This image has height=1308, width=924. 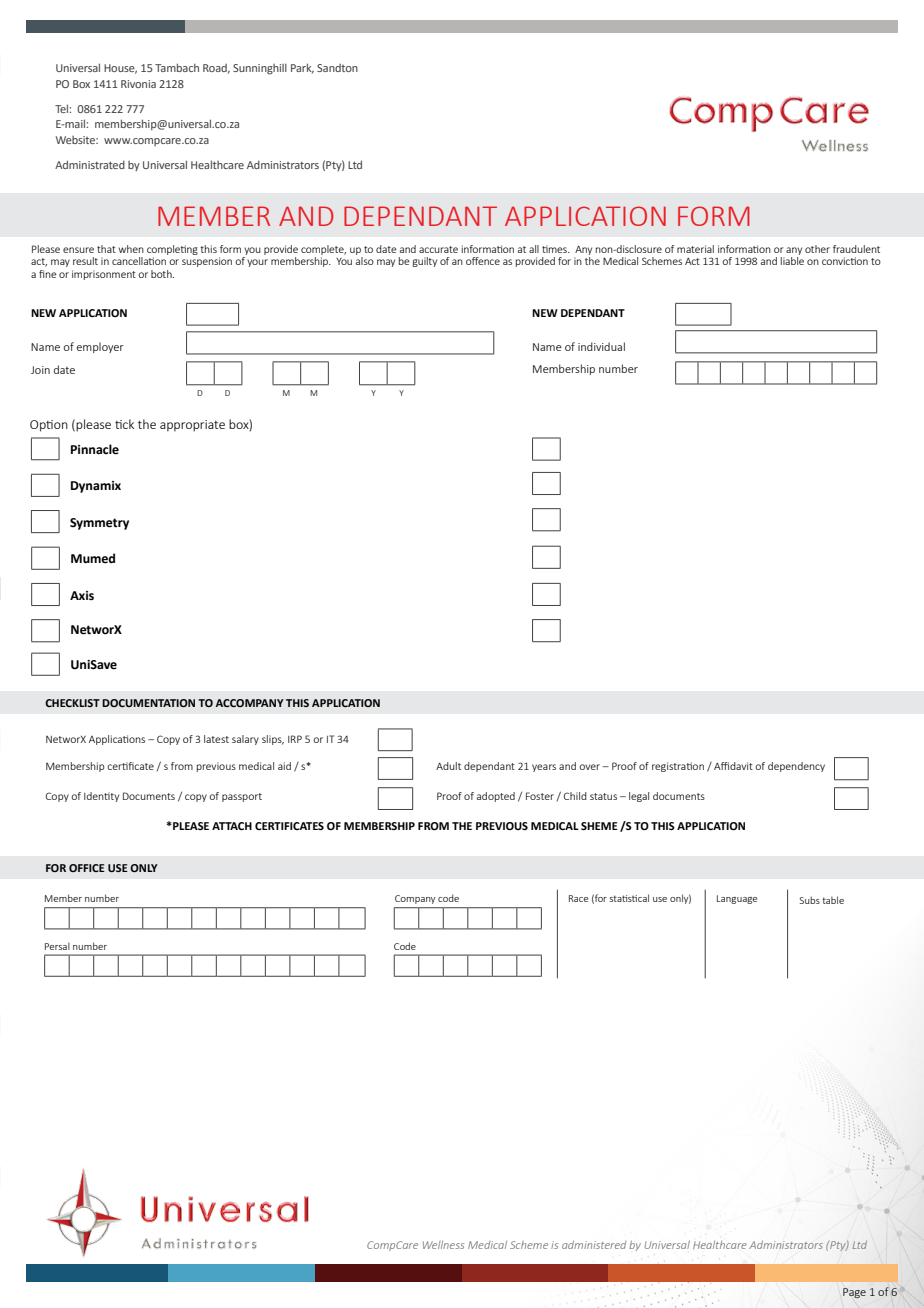 What do you see at coordinates (90, 164) in the image?
I see `Administrated` at bounding box center [90, 164].
